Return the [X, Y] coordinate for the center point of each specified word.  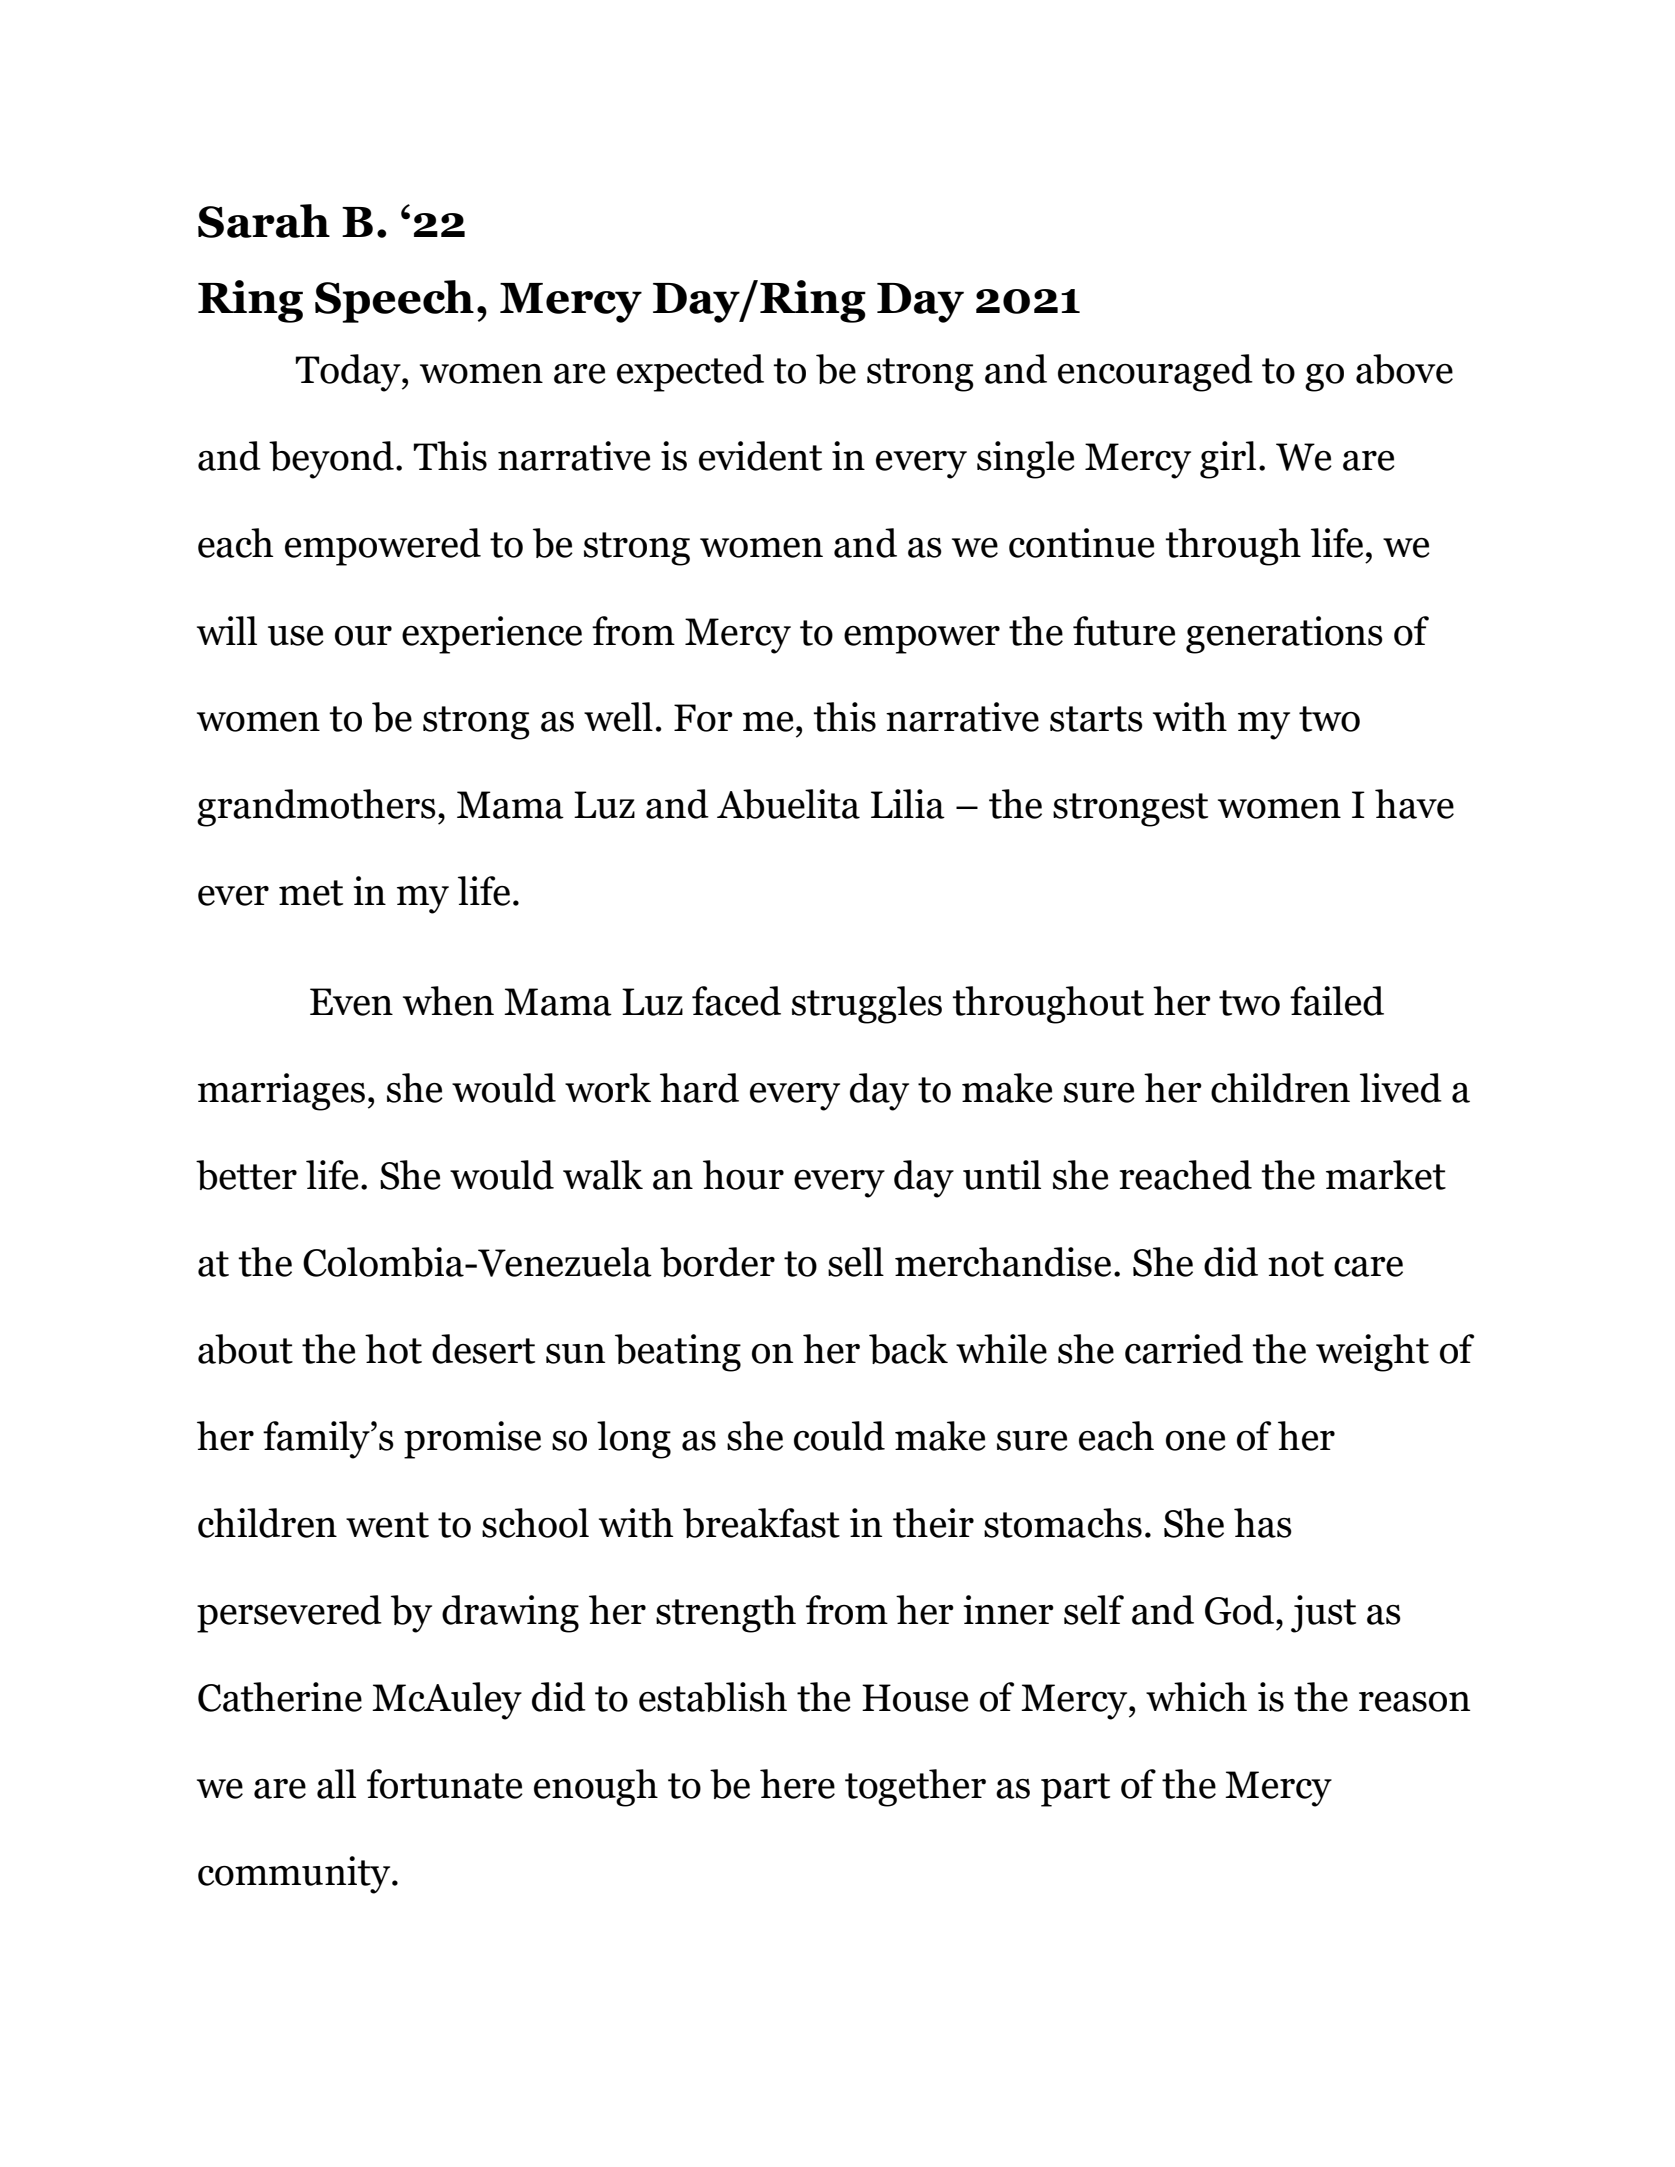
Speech [394, 301]
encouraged [1155, 373]
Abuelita [788, 804]
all [336, 1784]
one [1196, 1441]
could [839, 1436]
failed [1337, 1001]
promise [472, 1440]
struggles [867, 1005]
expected [690, 373]
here [797, 1784]
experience [492, 635]
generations [1284, 635]
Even [351, 1002]
